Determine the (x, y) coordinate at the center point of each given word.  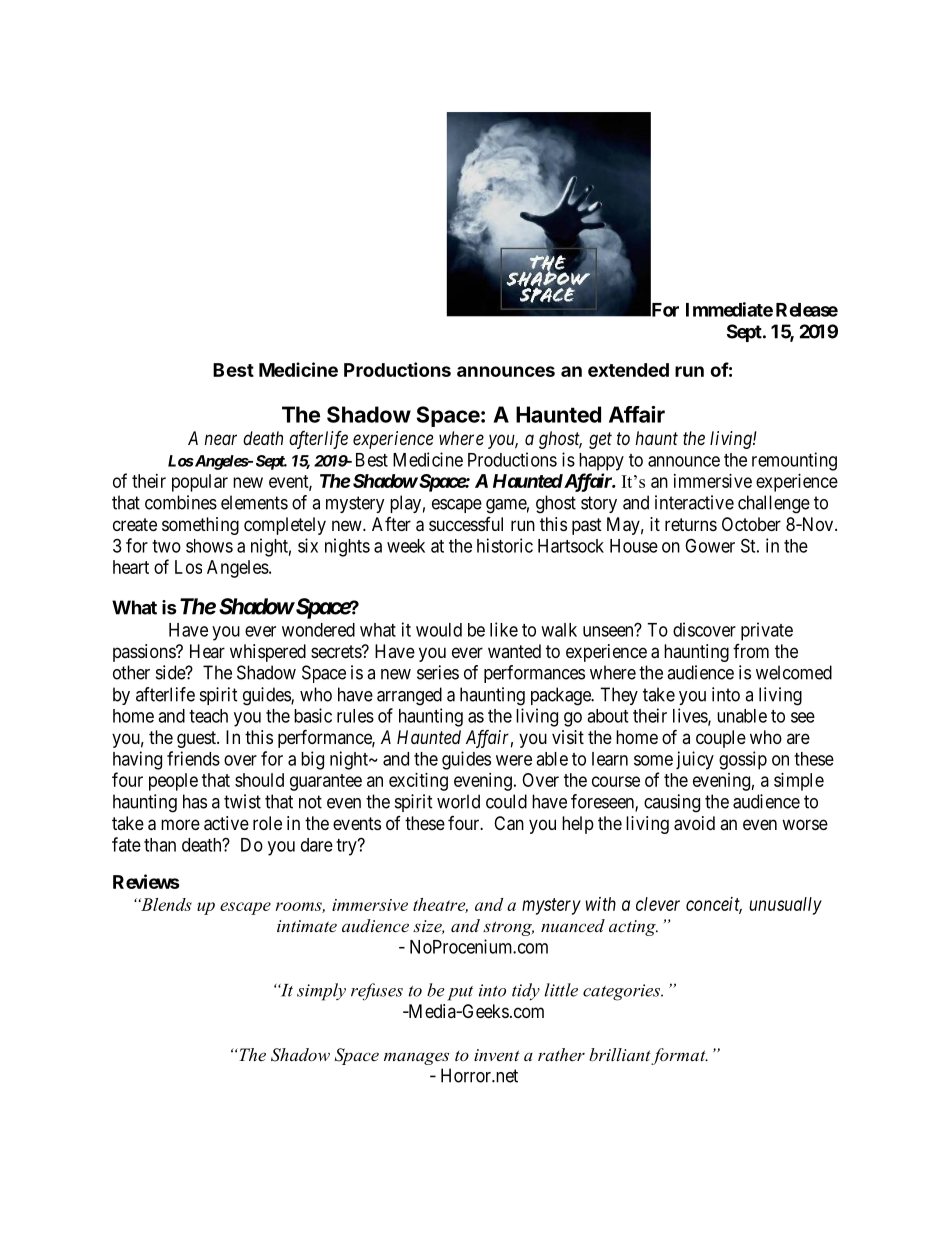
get (600, 440)
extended (628, 370)
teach (208, 716)
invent (497, 1055)
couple (721, 739)
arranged (409, 696)
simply (321, 992)
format (679, 1056)
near (220, 439)
